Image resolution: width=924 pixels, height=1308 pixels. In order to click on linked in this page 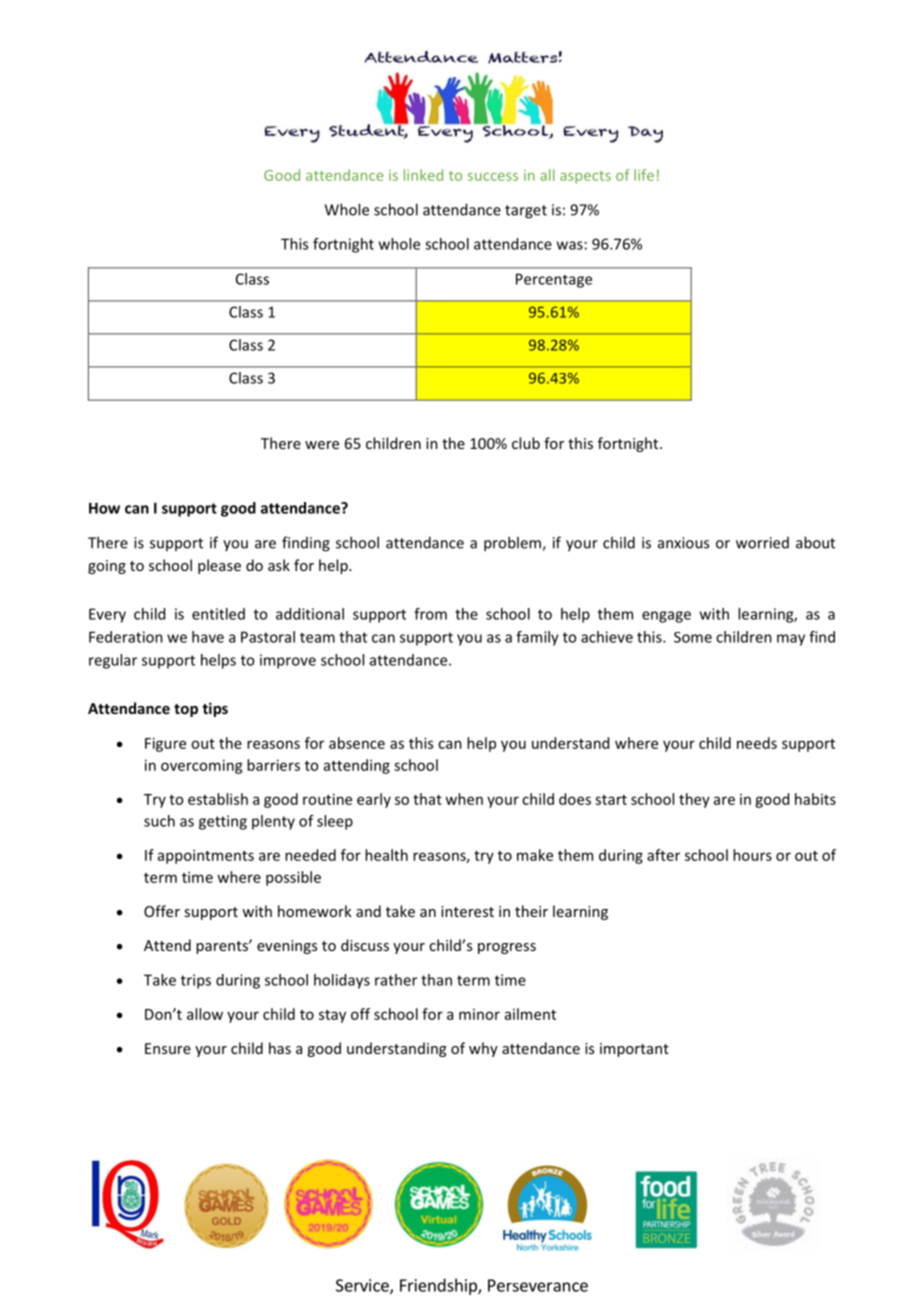, I will do `click(423, 175)`.
